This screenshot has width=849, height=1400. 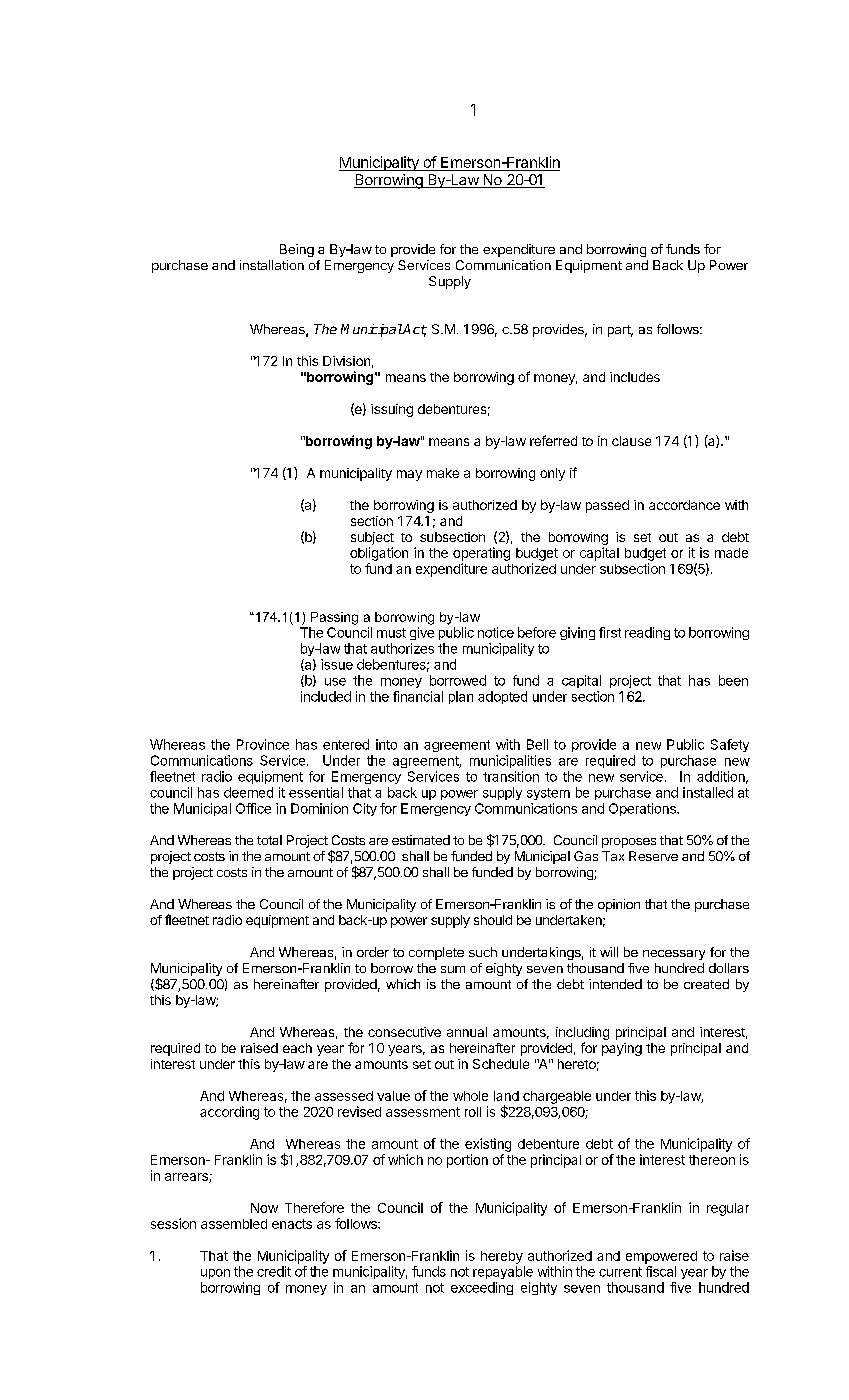 I want to click on exceeding, so click(x=482, y=1288).
